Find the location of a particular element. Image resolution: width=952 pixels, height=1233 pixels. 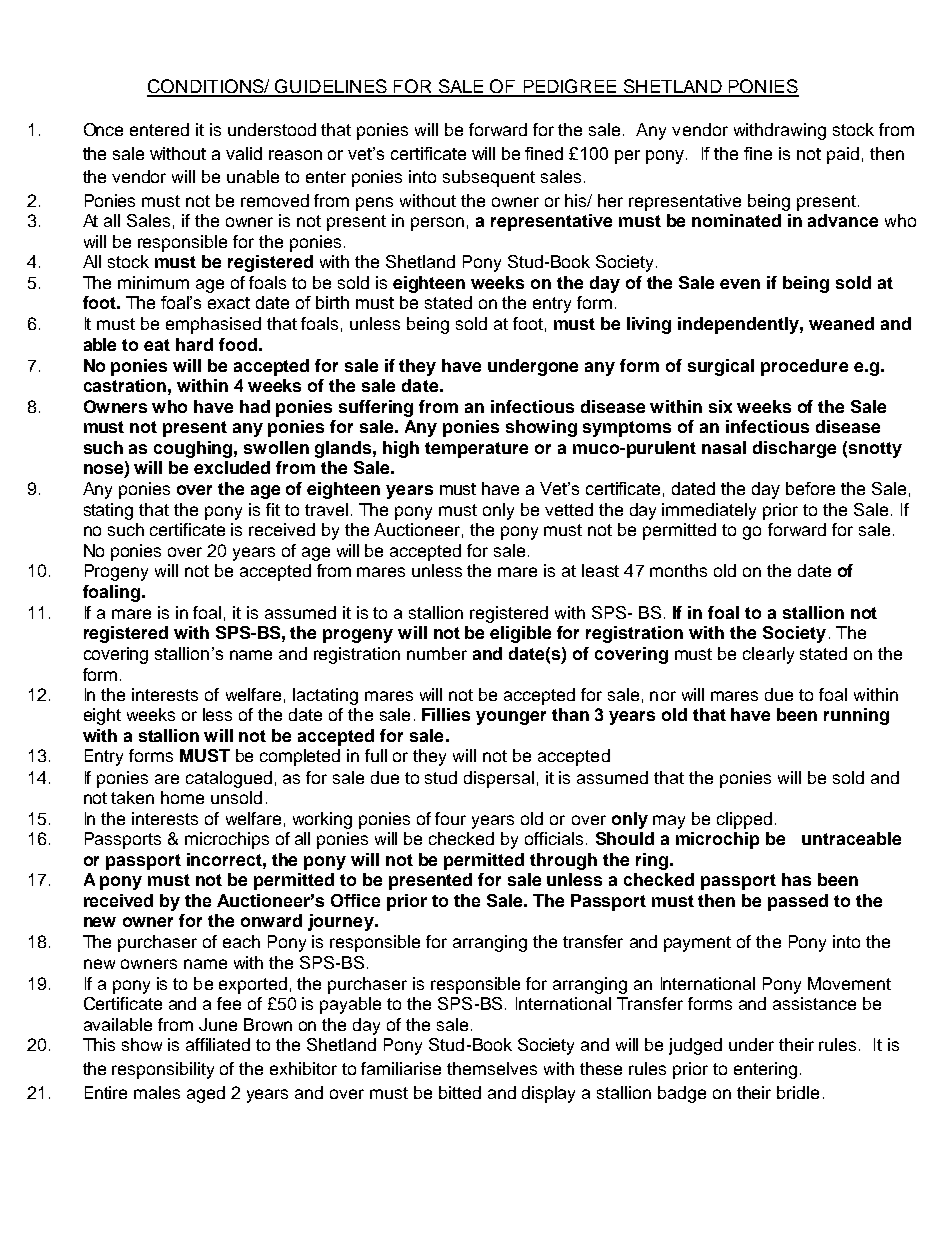

discharge is located at coordinates (794, 449).
